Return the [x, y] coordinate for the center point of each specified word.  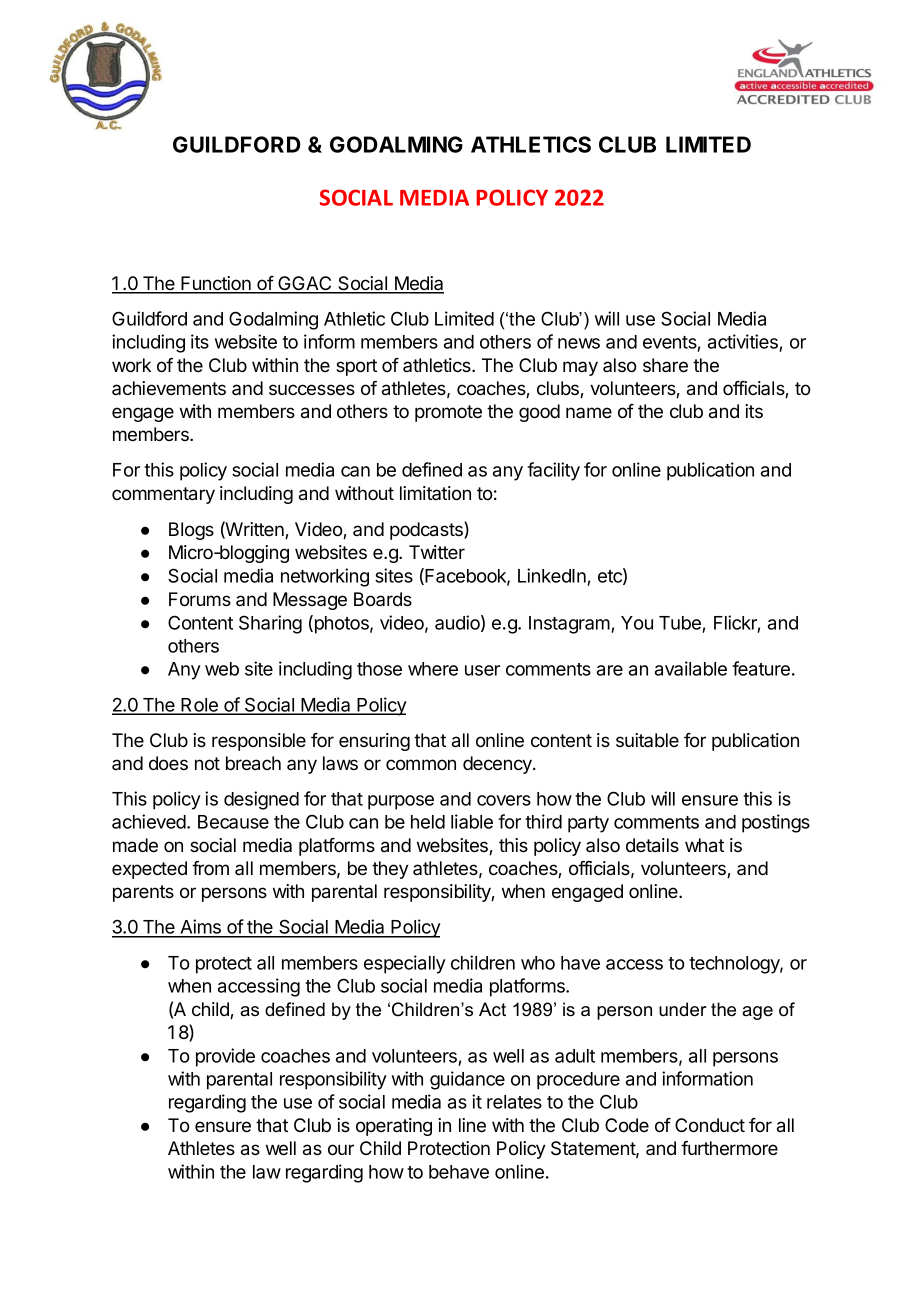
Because [233, 822]
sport [356, 367]
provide [225, 1057]
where [433, 669]
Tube [680, 623]
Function [216, 284]
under [683, 1009]
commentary [163, 495]
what [704, 845]
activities [744, 343]
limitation [435, 493]
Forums [200, 599]
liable [472, 821]
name [589, 412]
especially [405, 964]
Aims [200, 928]
